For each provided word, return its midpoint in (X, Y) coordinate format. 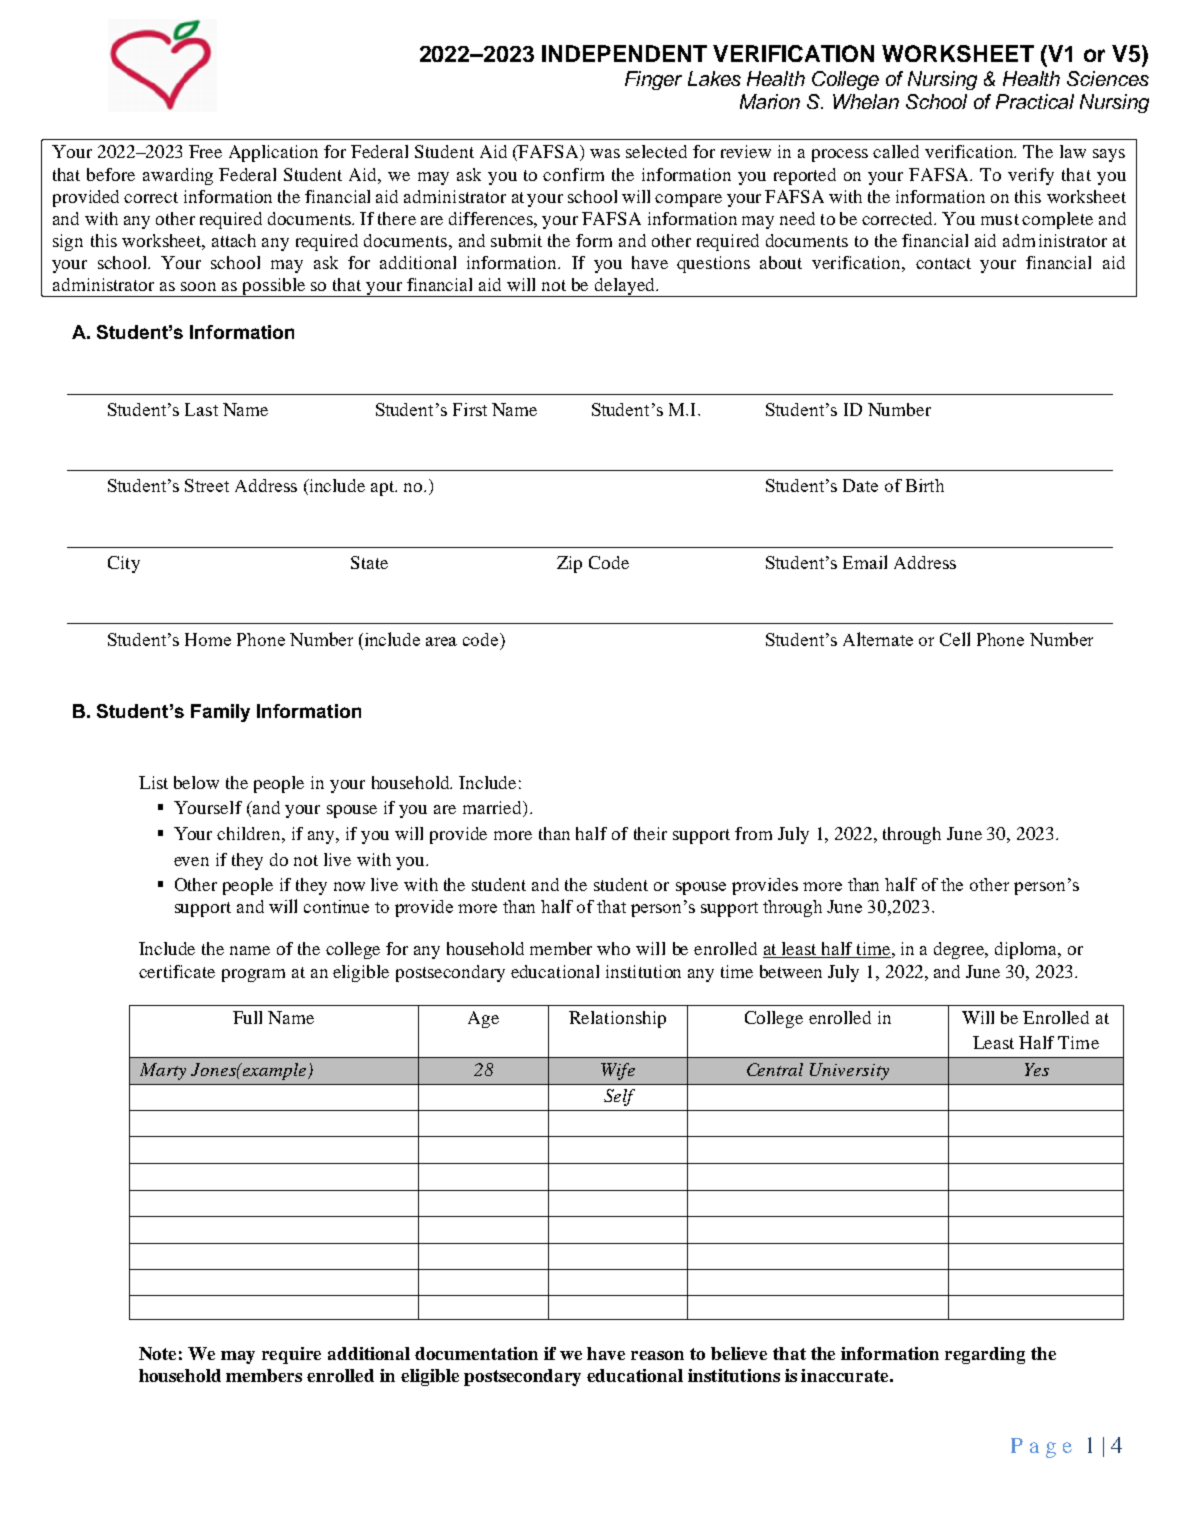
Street (207, 485)
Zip (569, 564)
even (191, 861)
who (613, 948)
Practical (1035, 101)
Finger (653, 80)
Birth (925, 485)
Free (205, 151)
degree (960, 950)
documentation (476, 1353)
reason (657, 1355)
